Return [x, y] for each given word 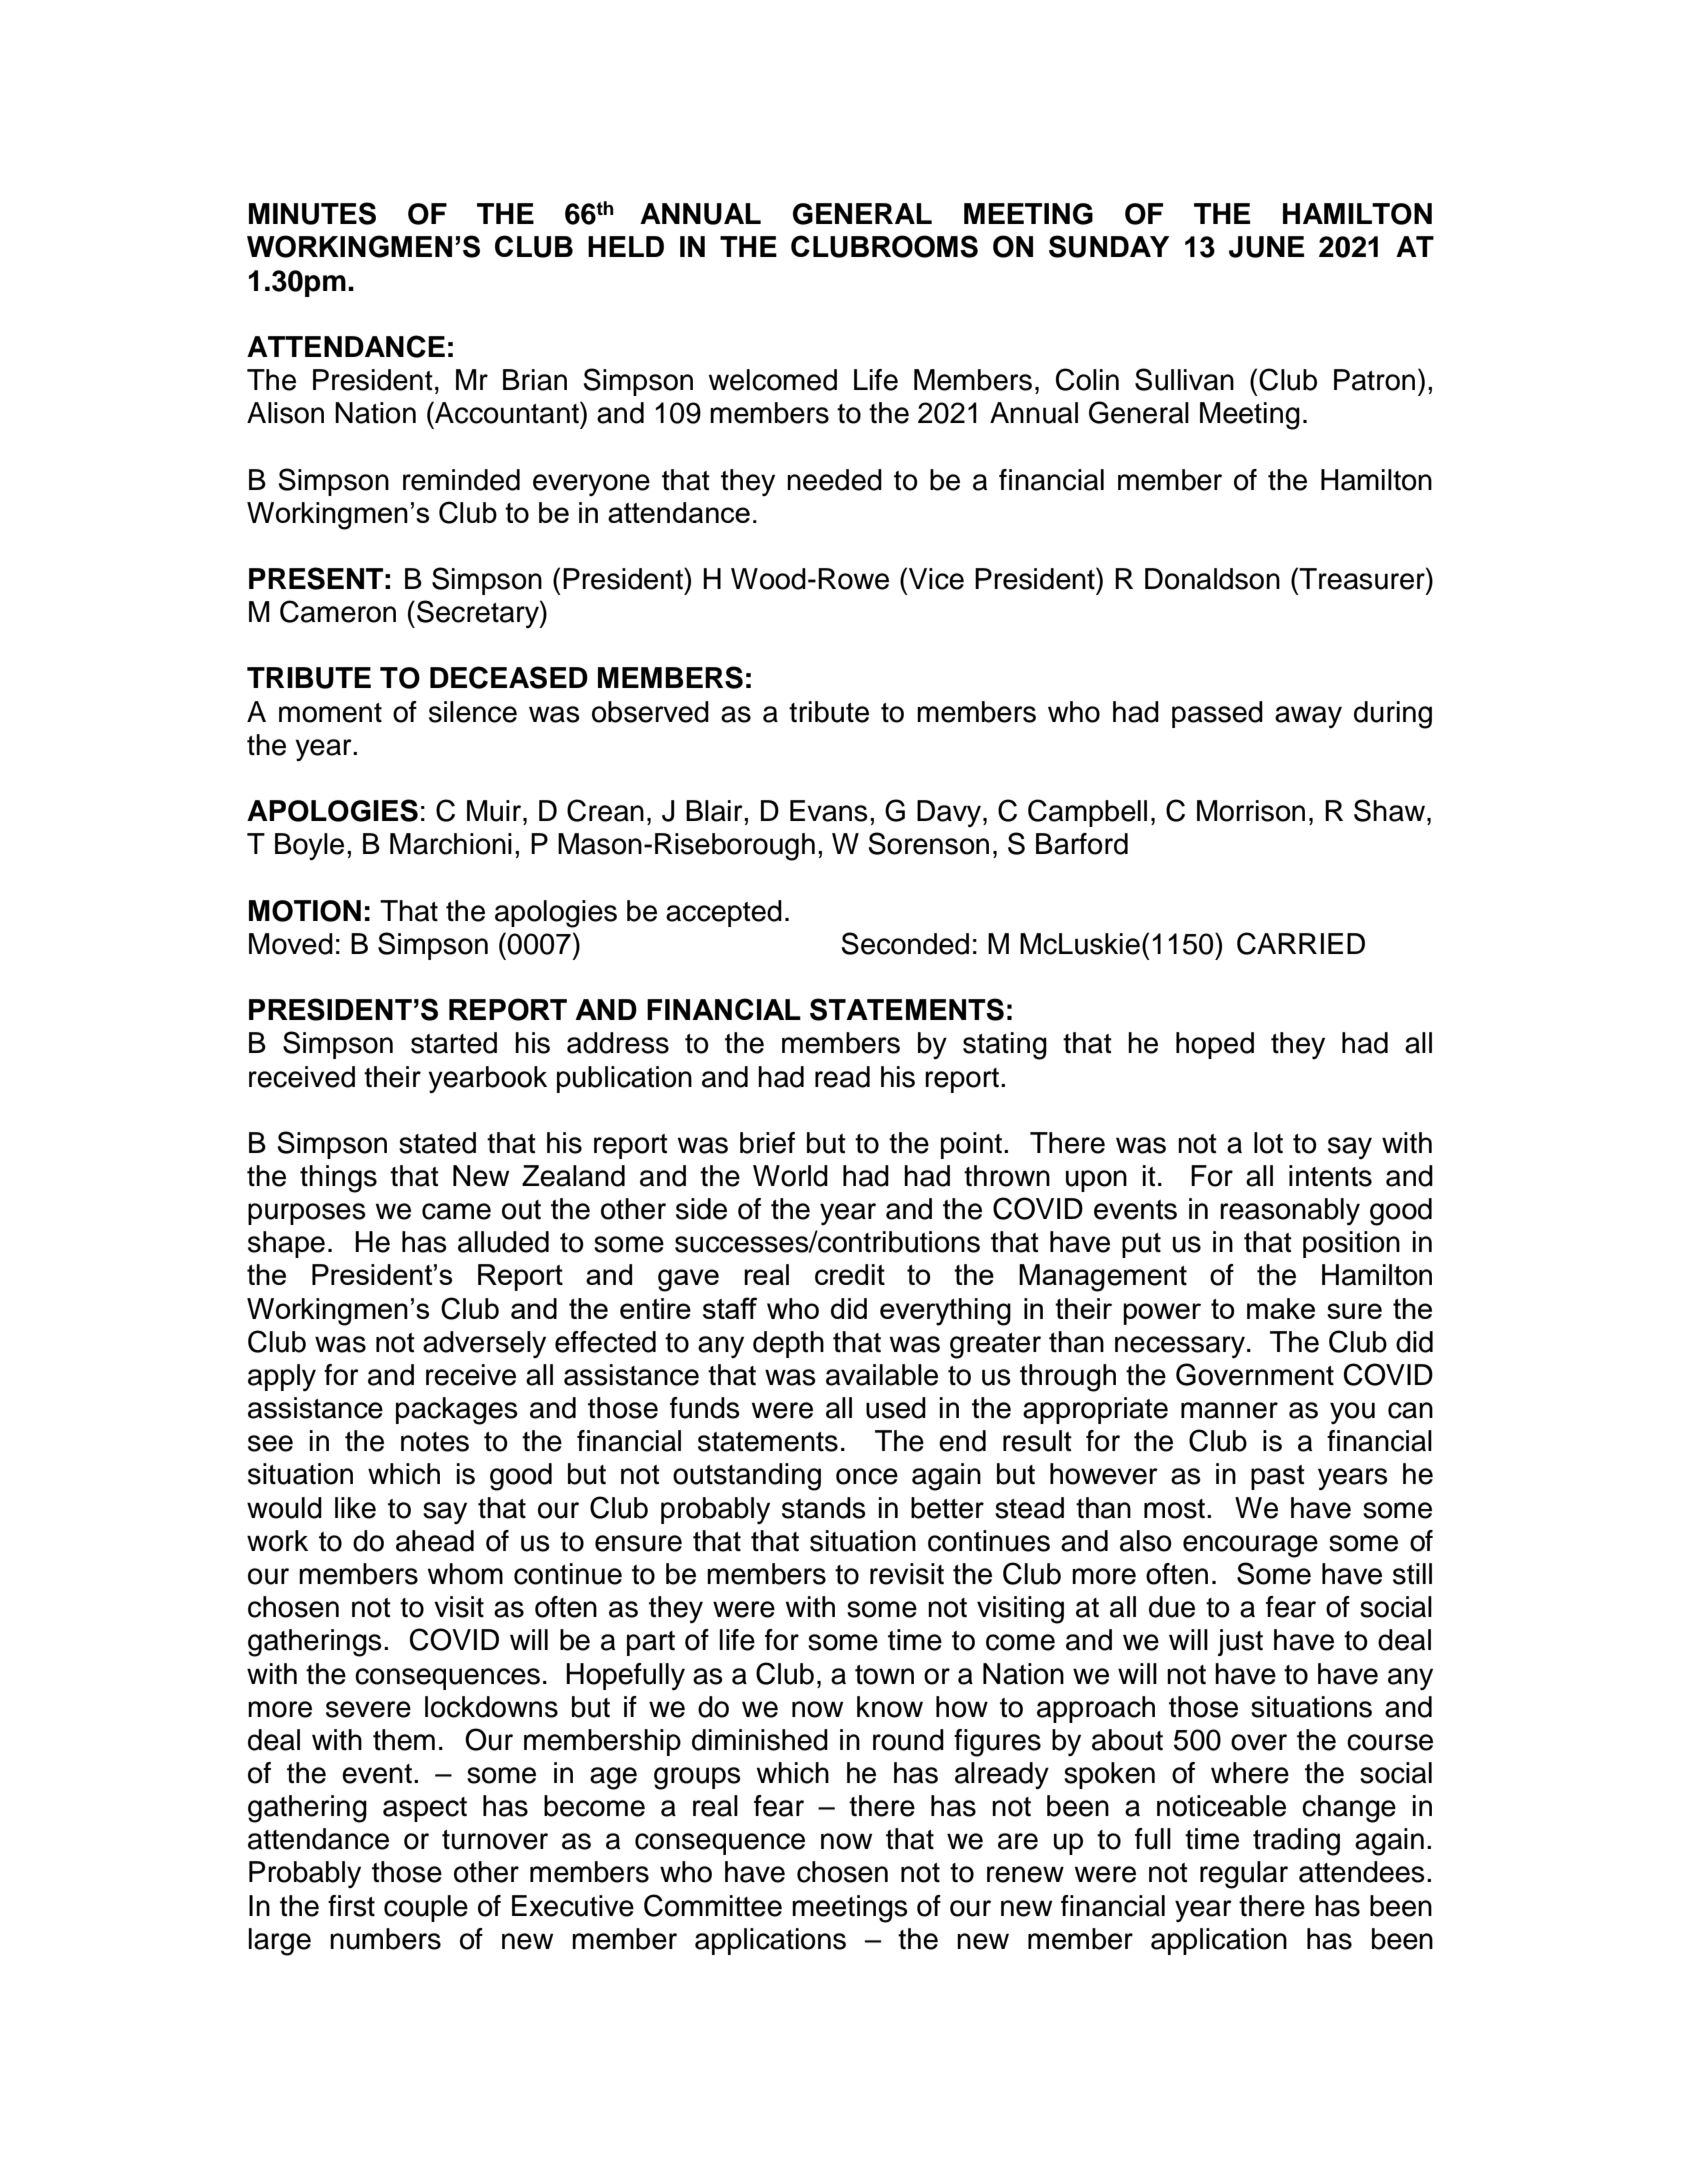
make [1281, 1308]
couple [426, 1908]
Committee [713, 1905]
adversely [484, 1344]
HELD [626, 246]
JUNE [1266, 247]
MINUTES [312, 213]
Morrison [1251, 811]
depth [788, 1344]
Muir [495, 811]
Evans [829, 811]
